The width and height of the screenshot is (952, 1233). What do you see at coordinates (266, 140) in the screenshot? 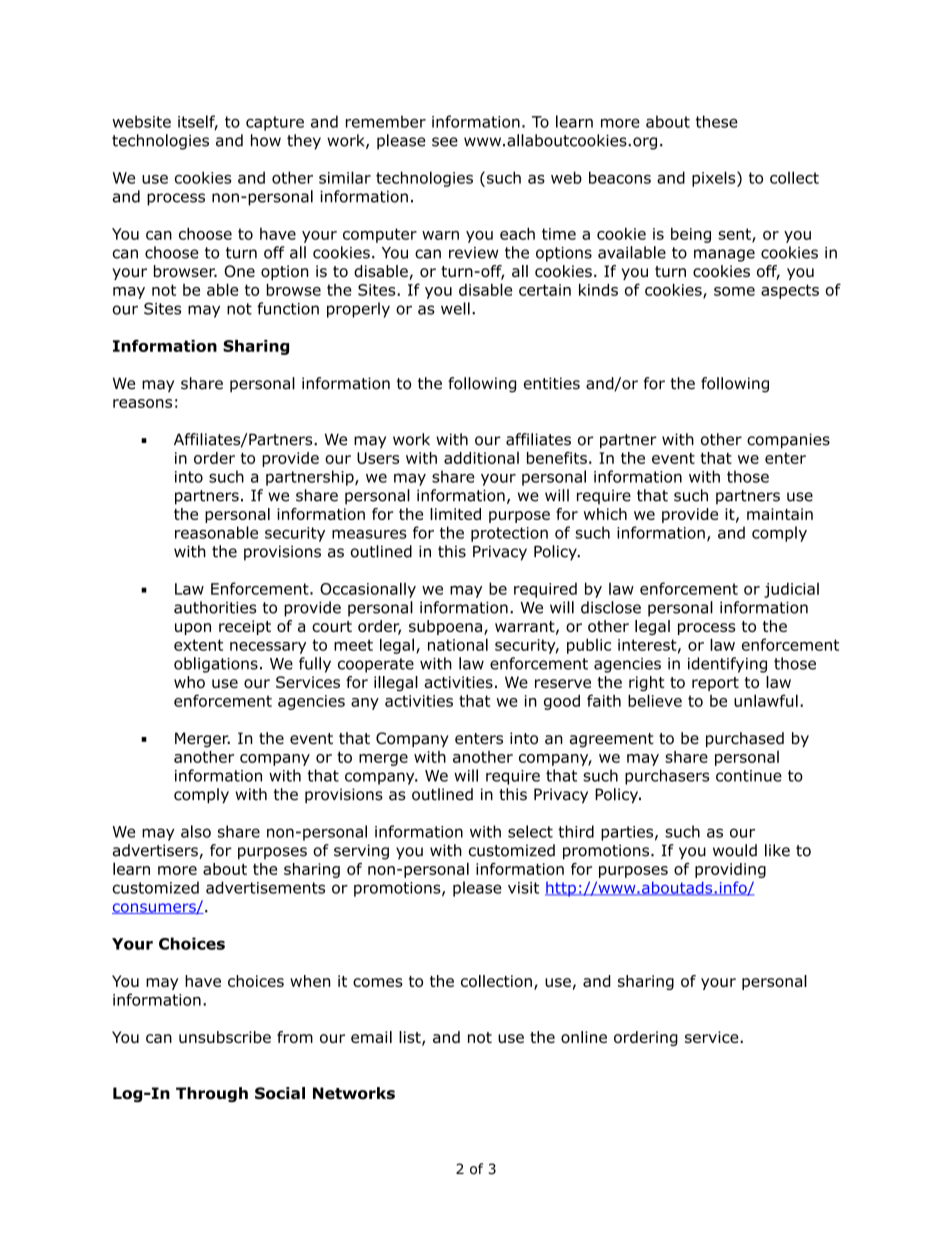
I see `how` at bounding box center [266, 140].
